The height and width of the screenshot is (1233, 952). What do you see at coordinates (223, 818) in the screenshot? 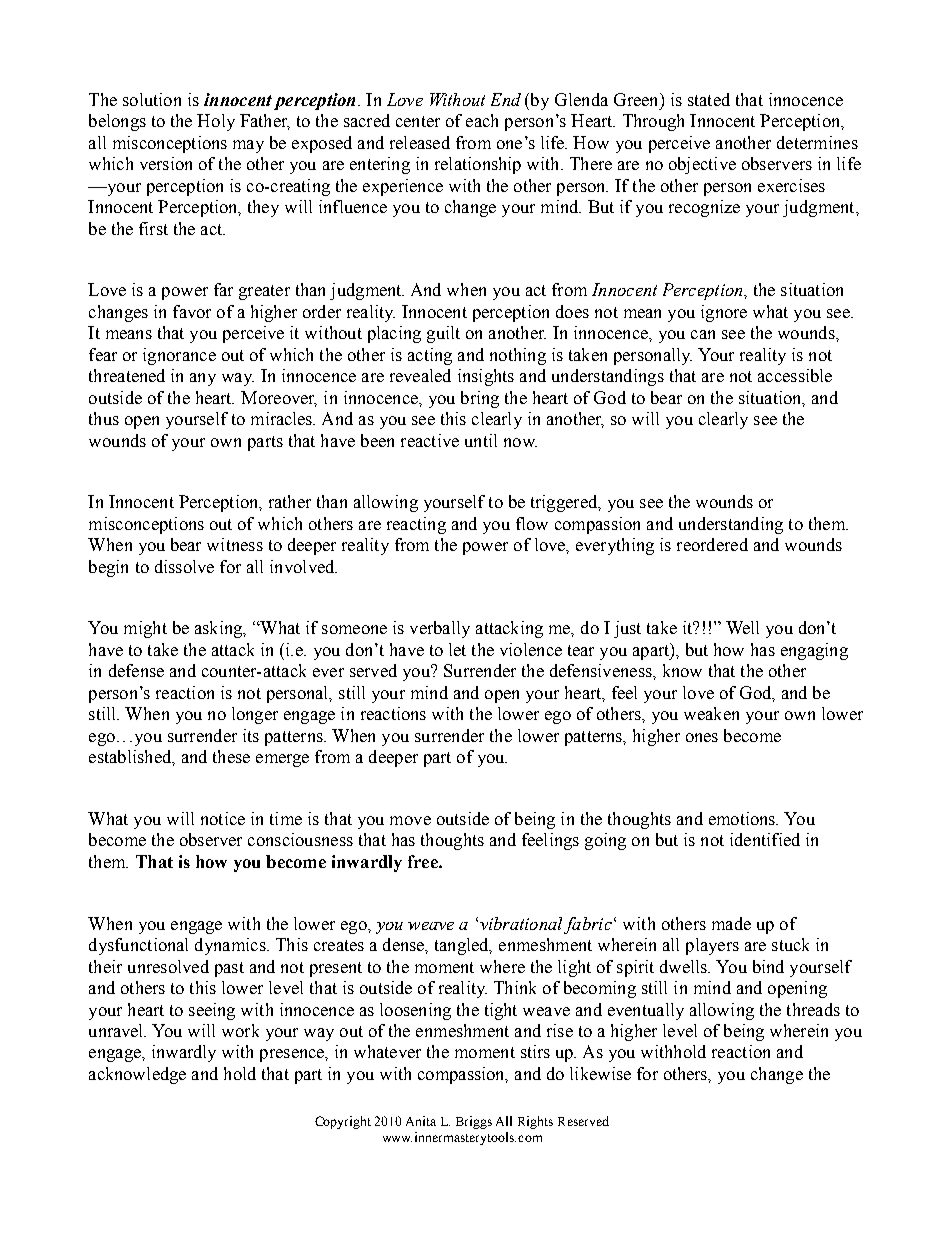
I see `notice` at bounding box center [223, 818].
